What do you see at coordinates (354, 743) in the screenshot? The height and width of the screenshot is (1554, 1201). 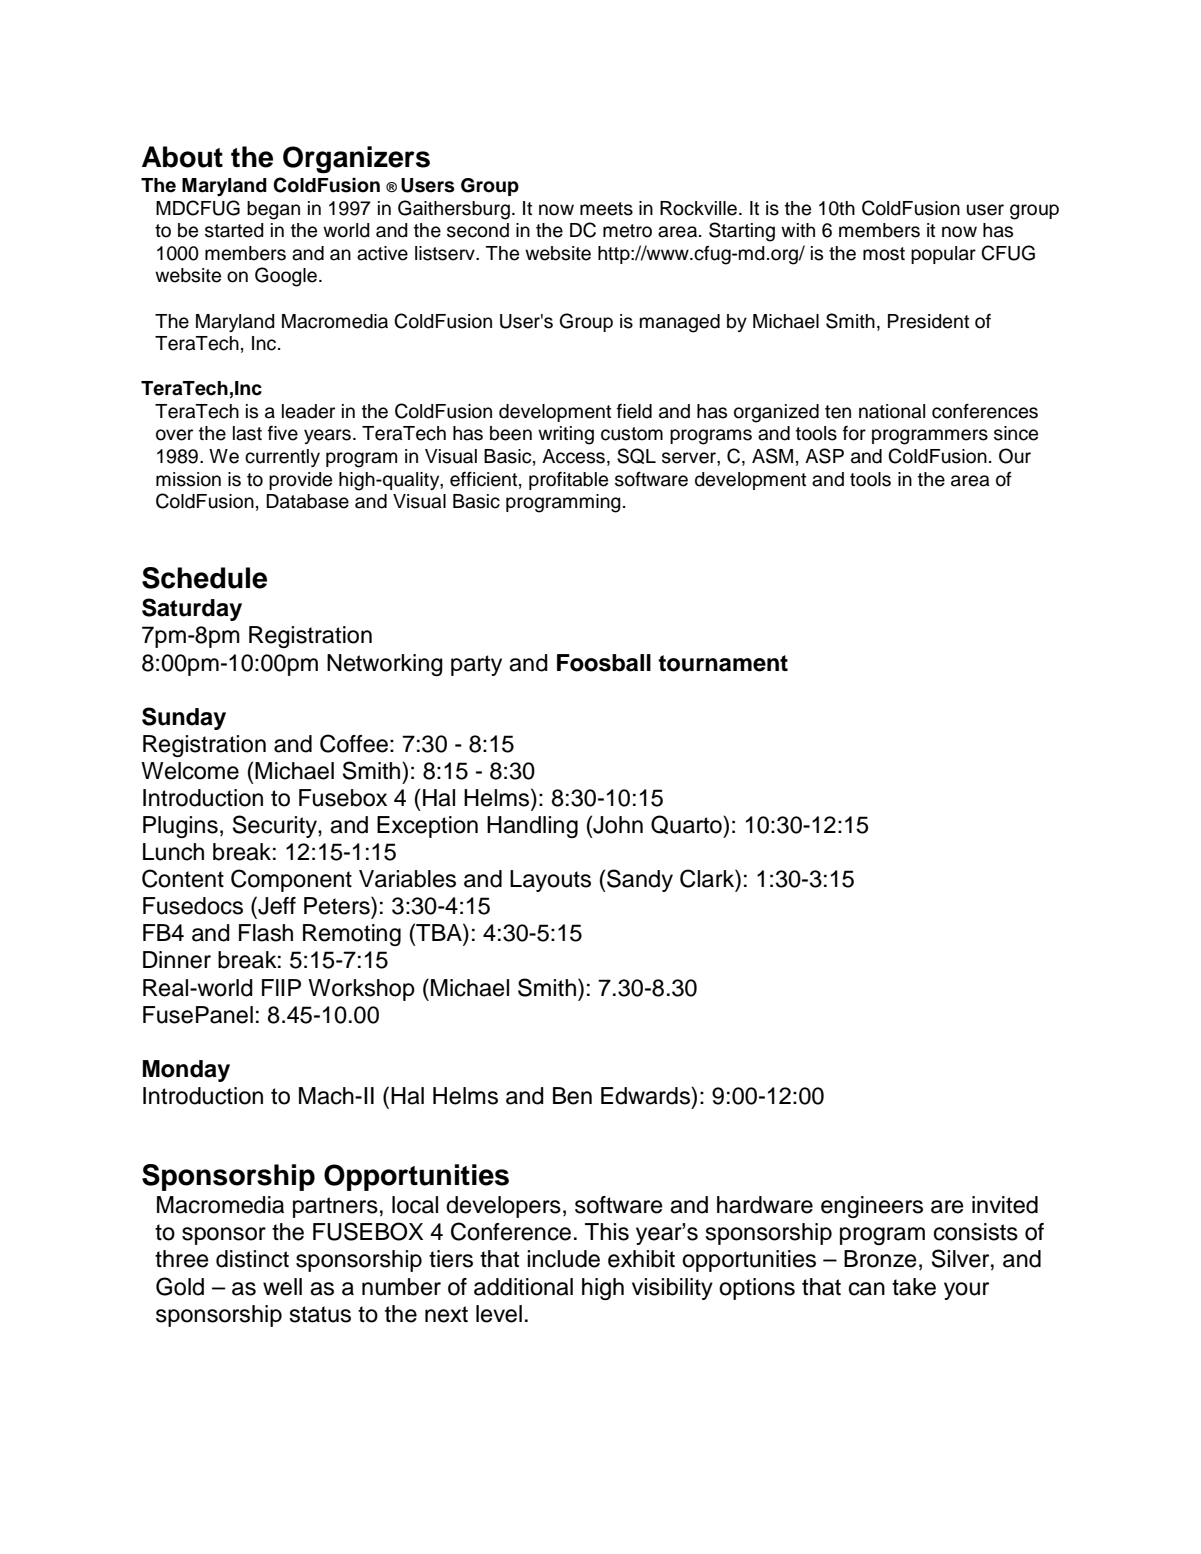 I see `Coffee` at bounding box center [354, 743].
